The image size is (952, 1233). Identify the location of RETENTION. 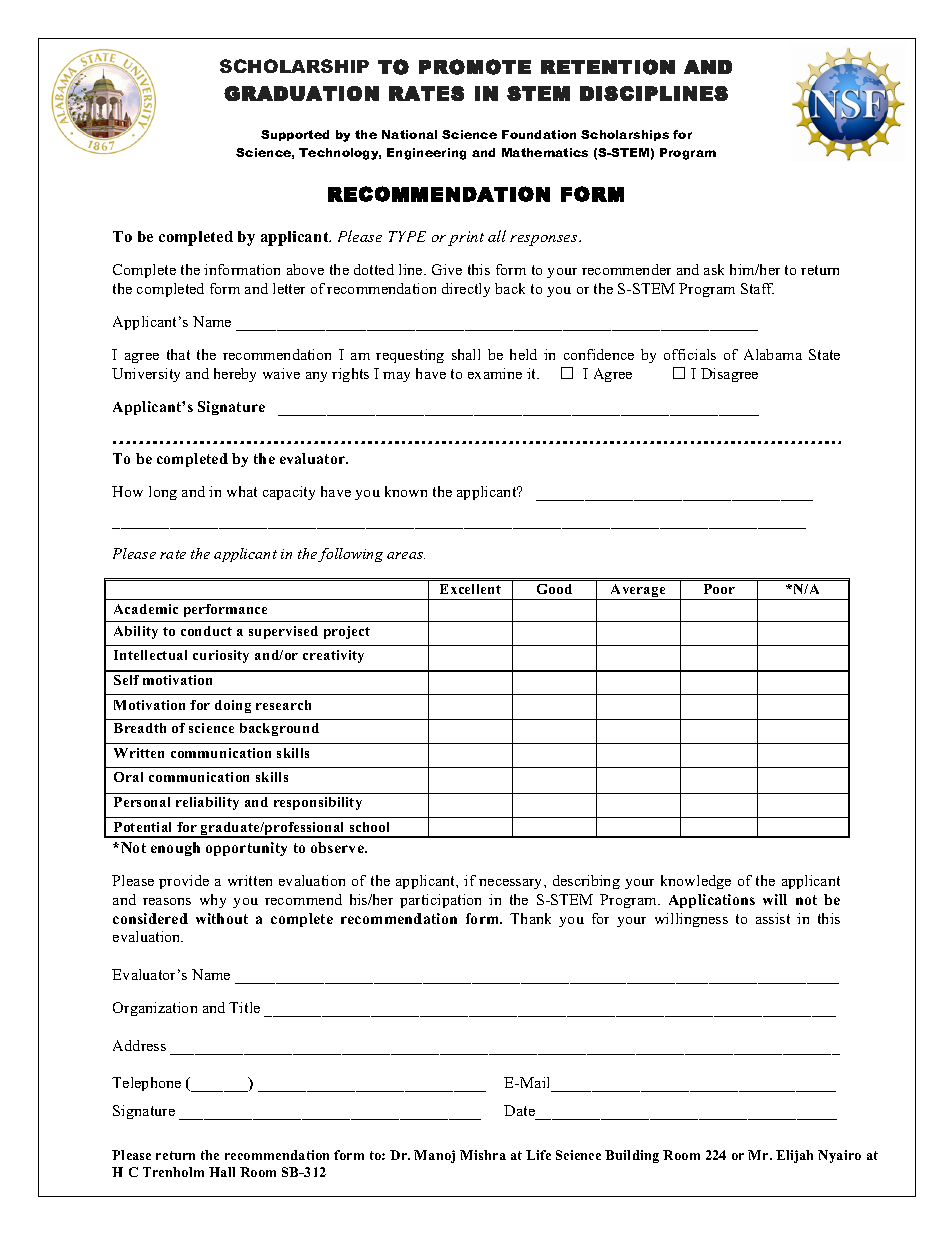
(608, 67).
